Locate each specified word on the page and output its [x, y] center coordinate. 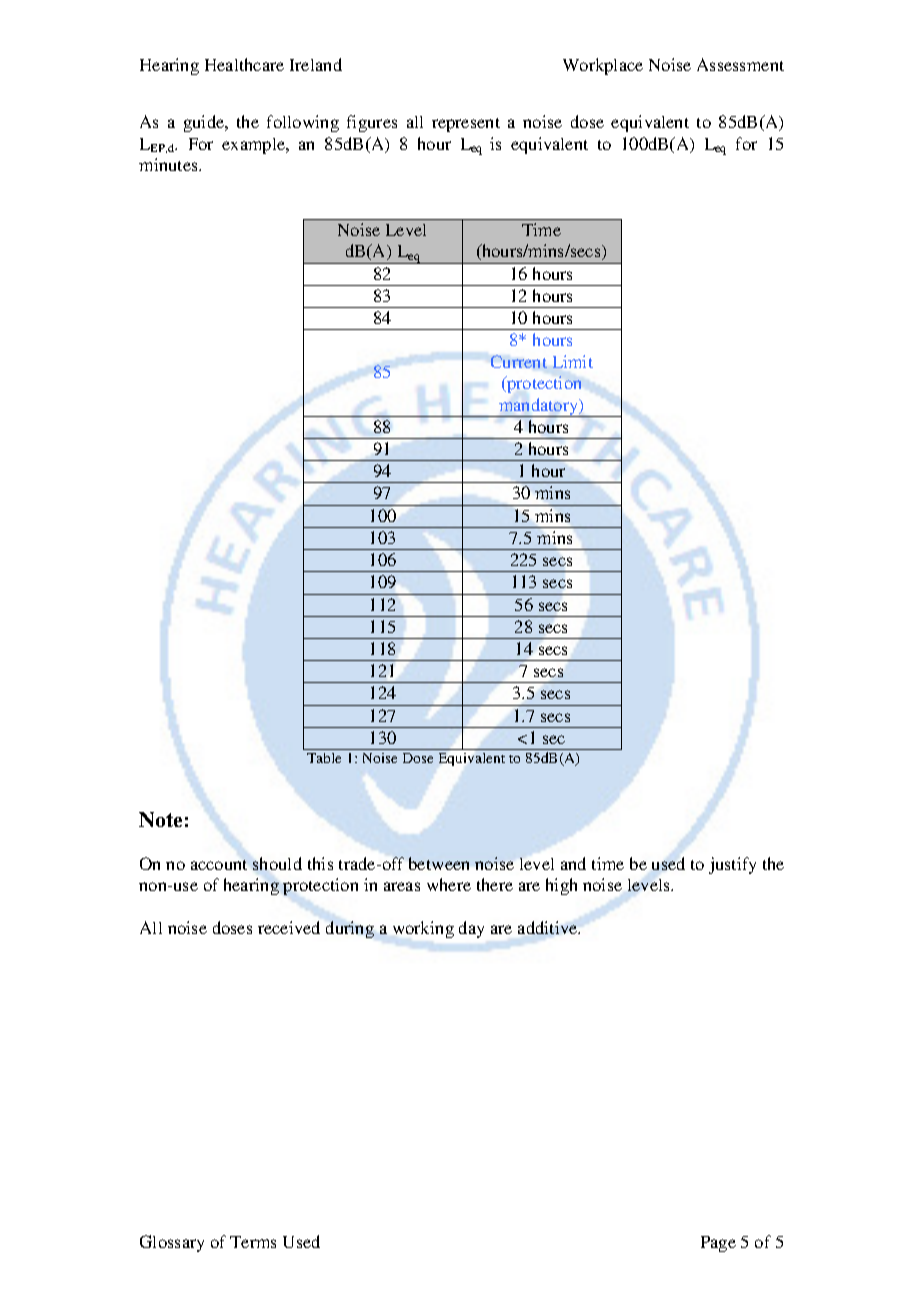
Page [718, 1244]
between [439, 863]
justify [732, 865]
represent [466, 125]
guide [205, 123]
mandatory [539, 407]
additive [549, 927]
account [219, 865]
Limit [573, 361]
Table [324, 758]
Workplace [603, 66]
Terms [253, 1242]
